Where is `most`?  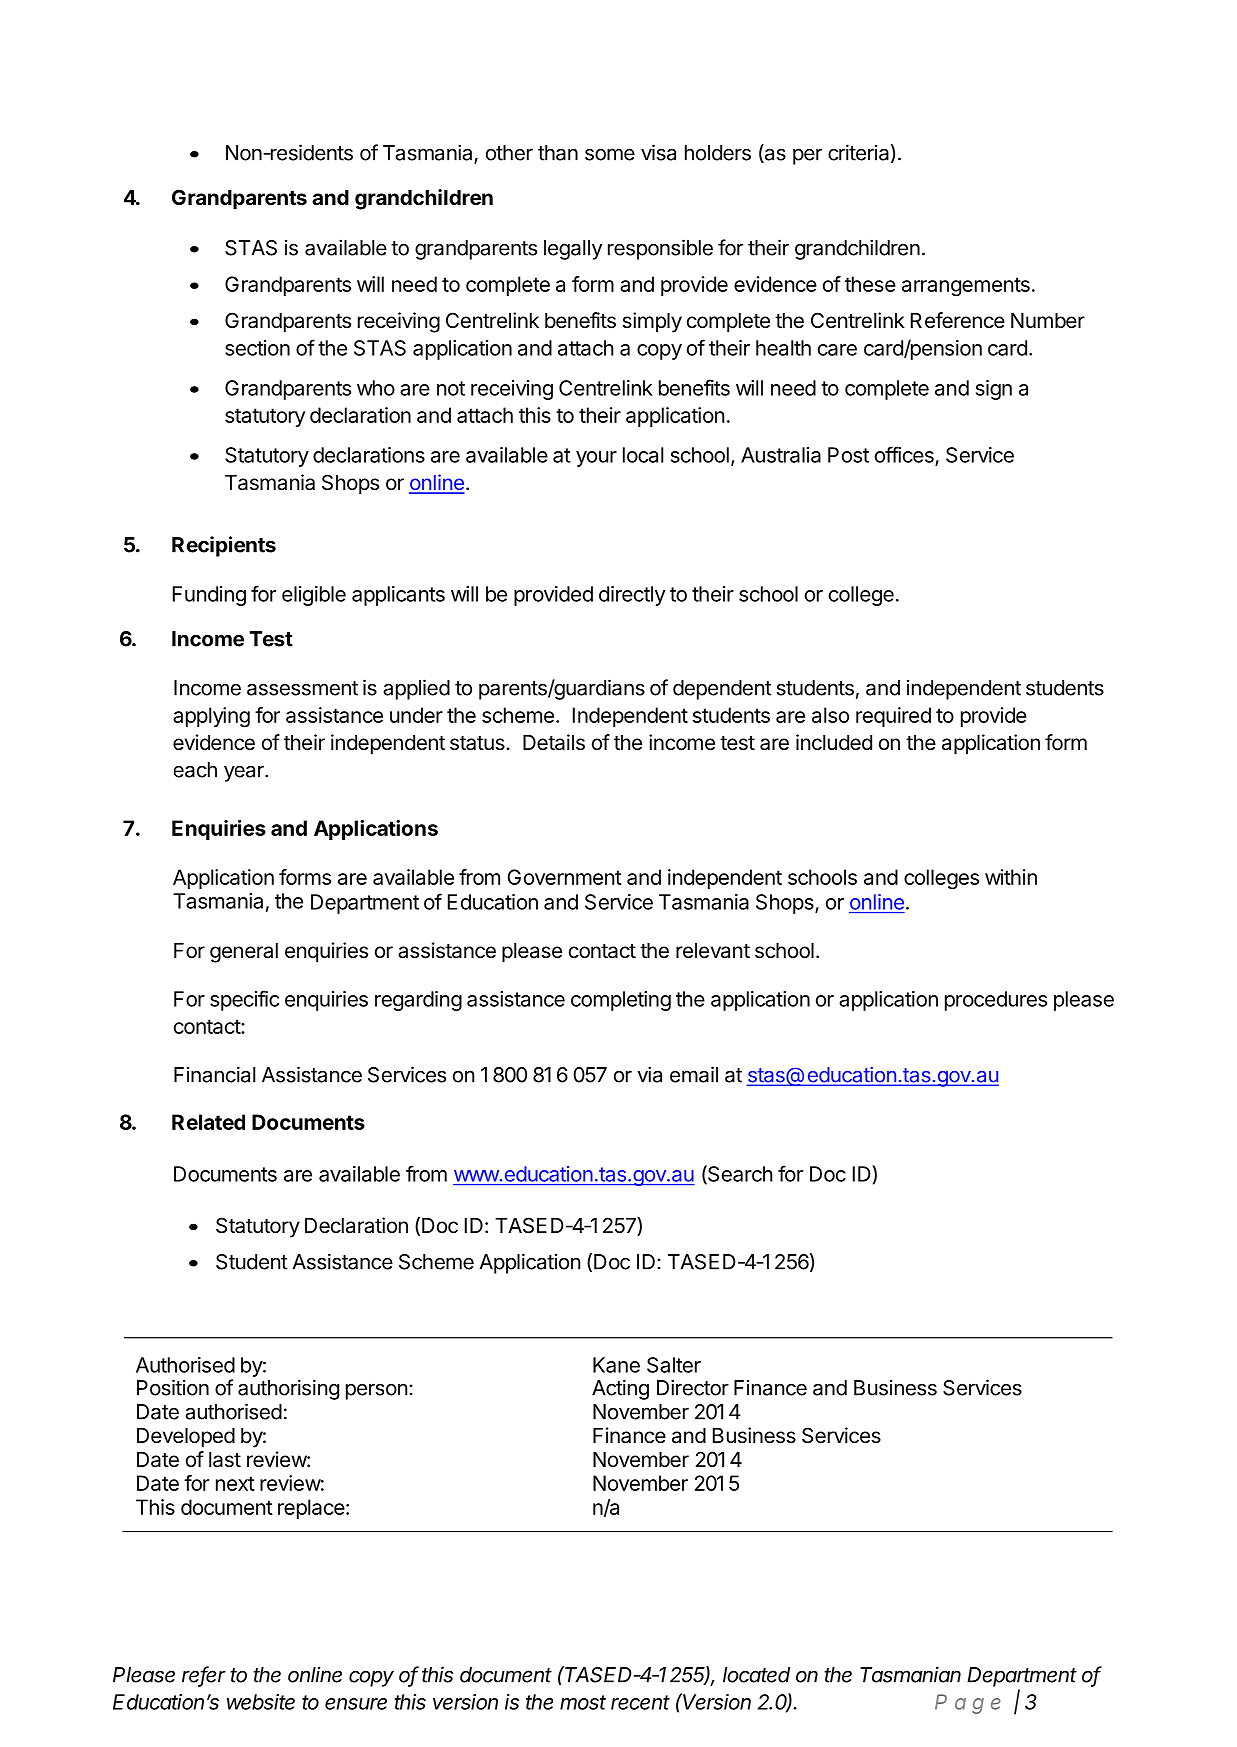 most is located at coordinates (583, 1702).
